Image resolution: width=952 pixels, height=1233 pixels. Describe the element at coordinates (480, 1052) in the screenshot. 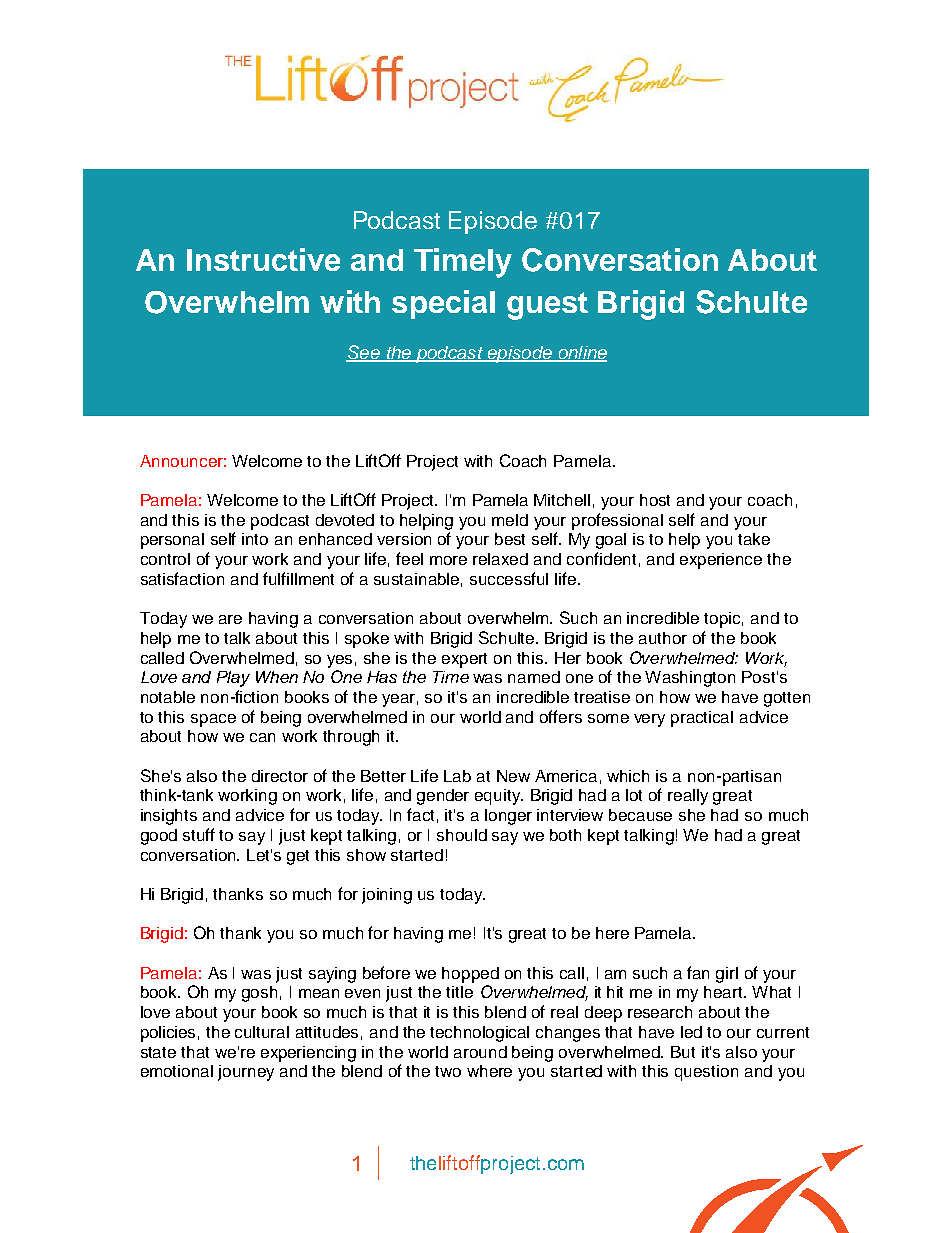

I see `around` at that location.
